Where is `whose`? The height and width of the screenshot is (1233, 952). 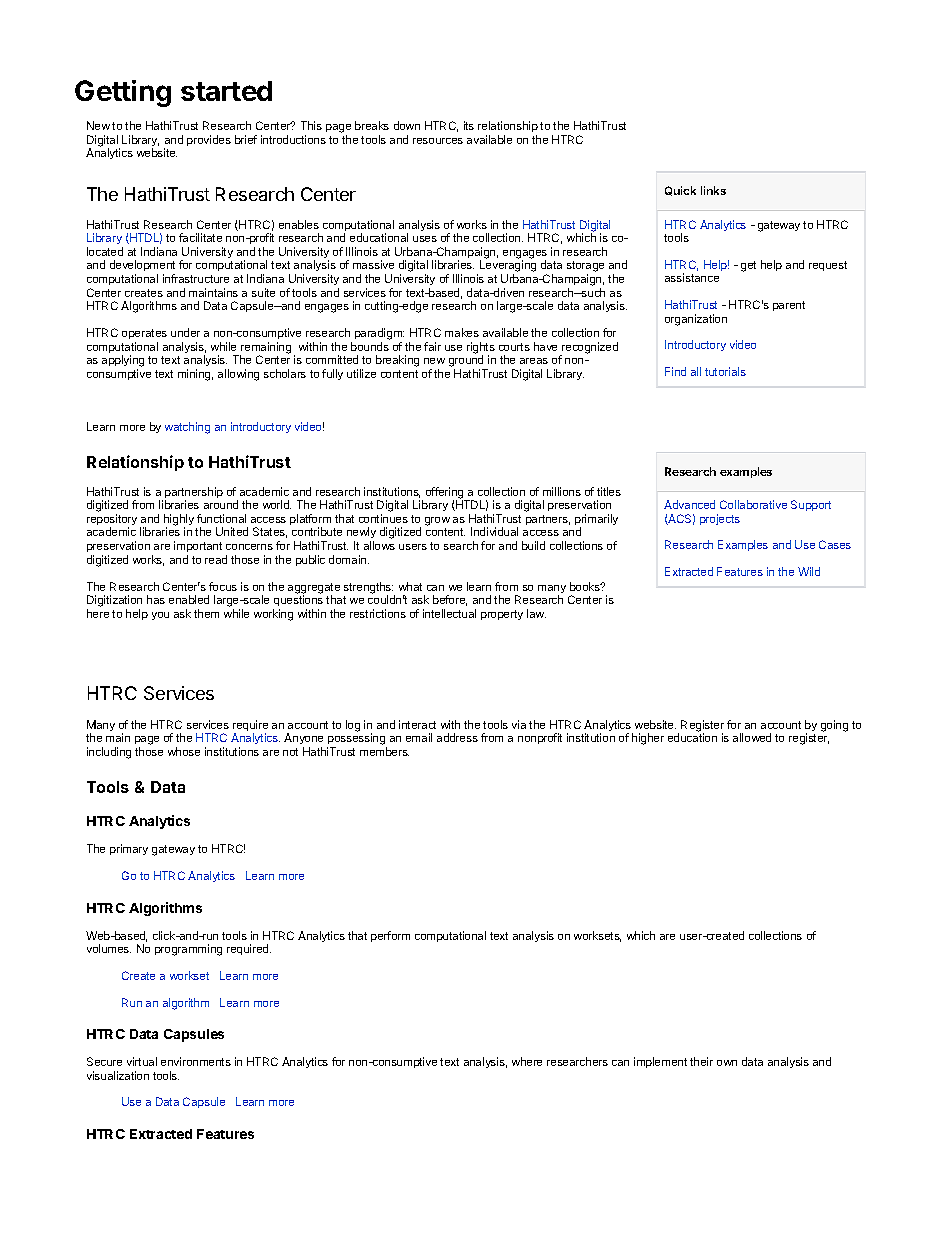
whose is located at coordinates (184, 751).
